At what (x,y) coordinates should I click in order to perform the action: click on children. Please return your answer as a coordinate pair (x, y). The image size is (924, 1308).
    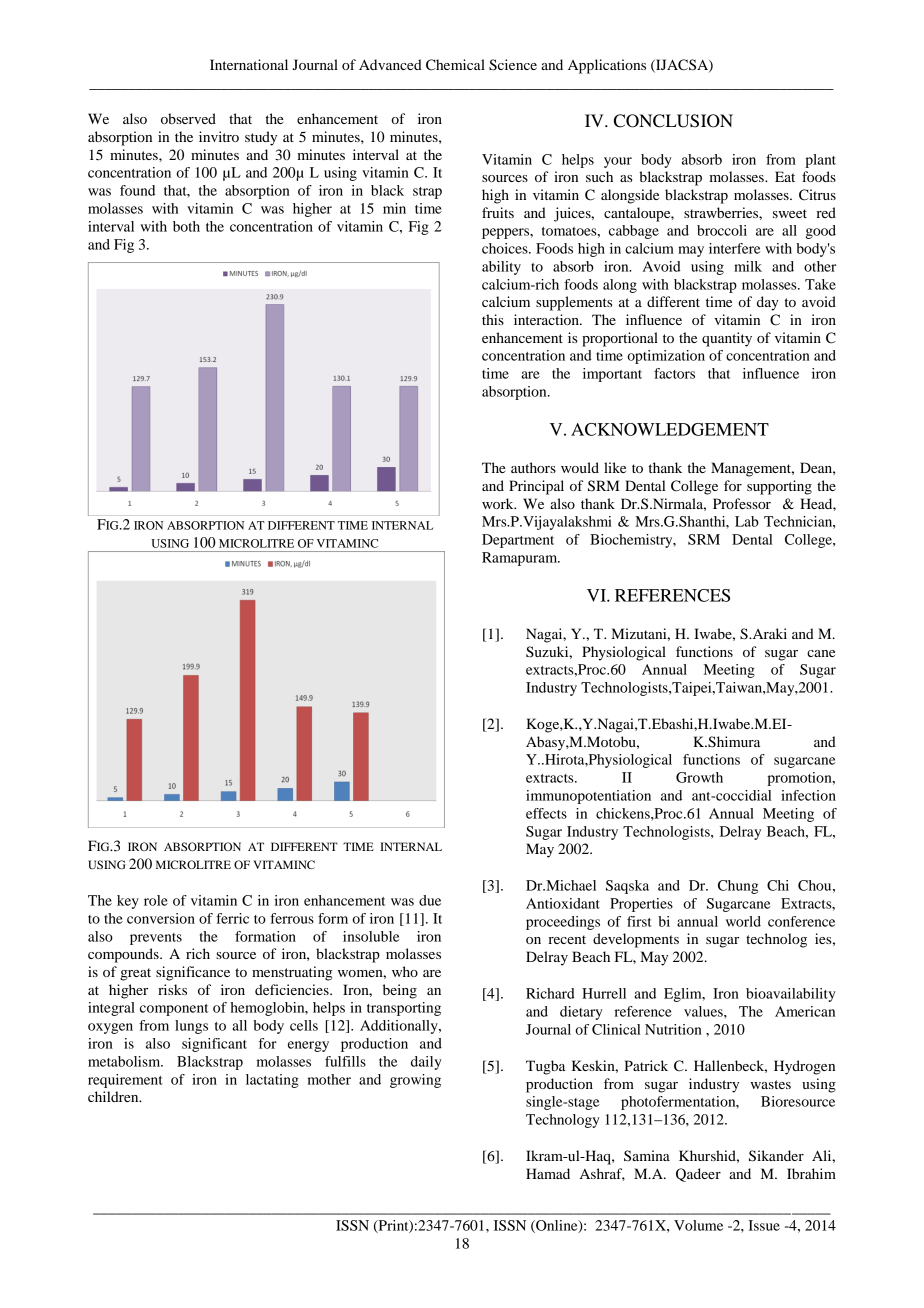
    Looking at the image, I should click on (114, 1096).
